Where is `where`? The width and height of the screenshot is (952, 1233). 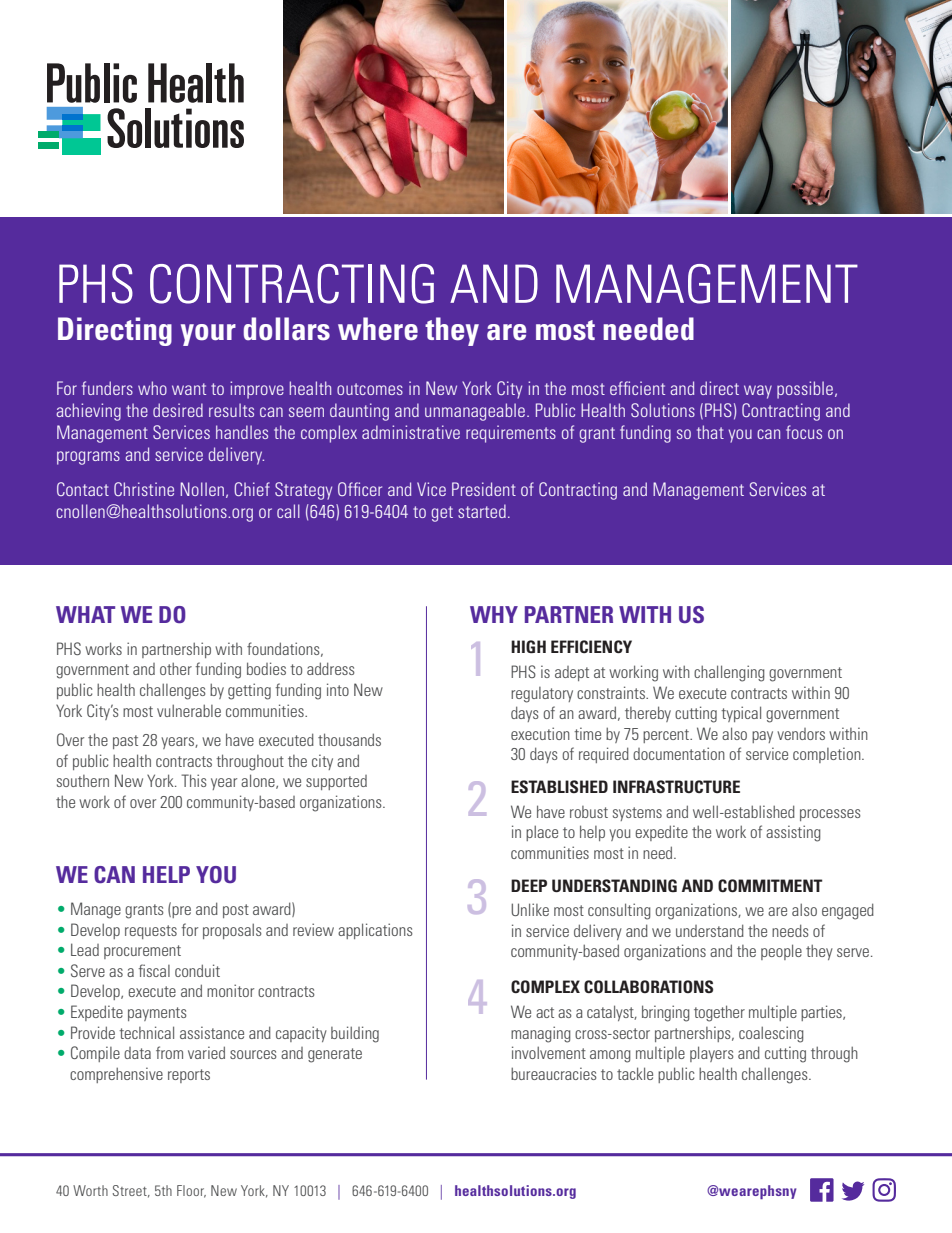 where is located at coordinates (378, 329).
